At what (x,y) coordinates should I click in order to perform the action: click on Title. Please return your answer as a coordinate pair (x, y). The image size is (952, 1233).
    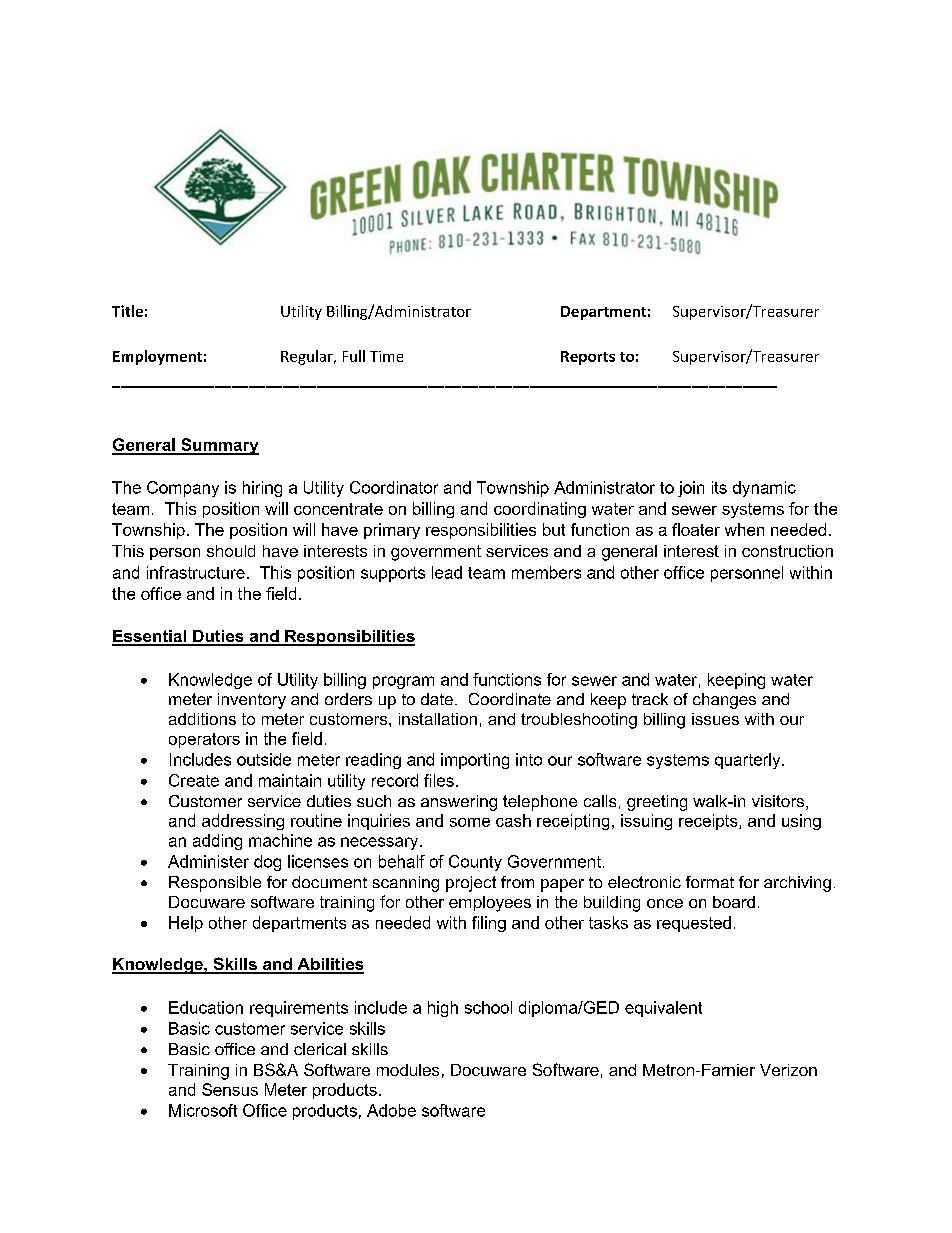
    Looking at the image, I should click on (127, 311).
